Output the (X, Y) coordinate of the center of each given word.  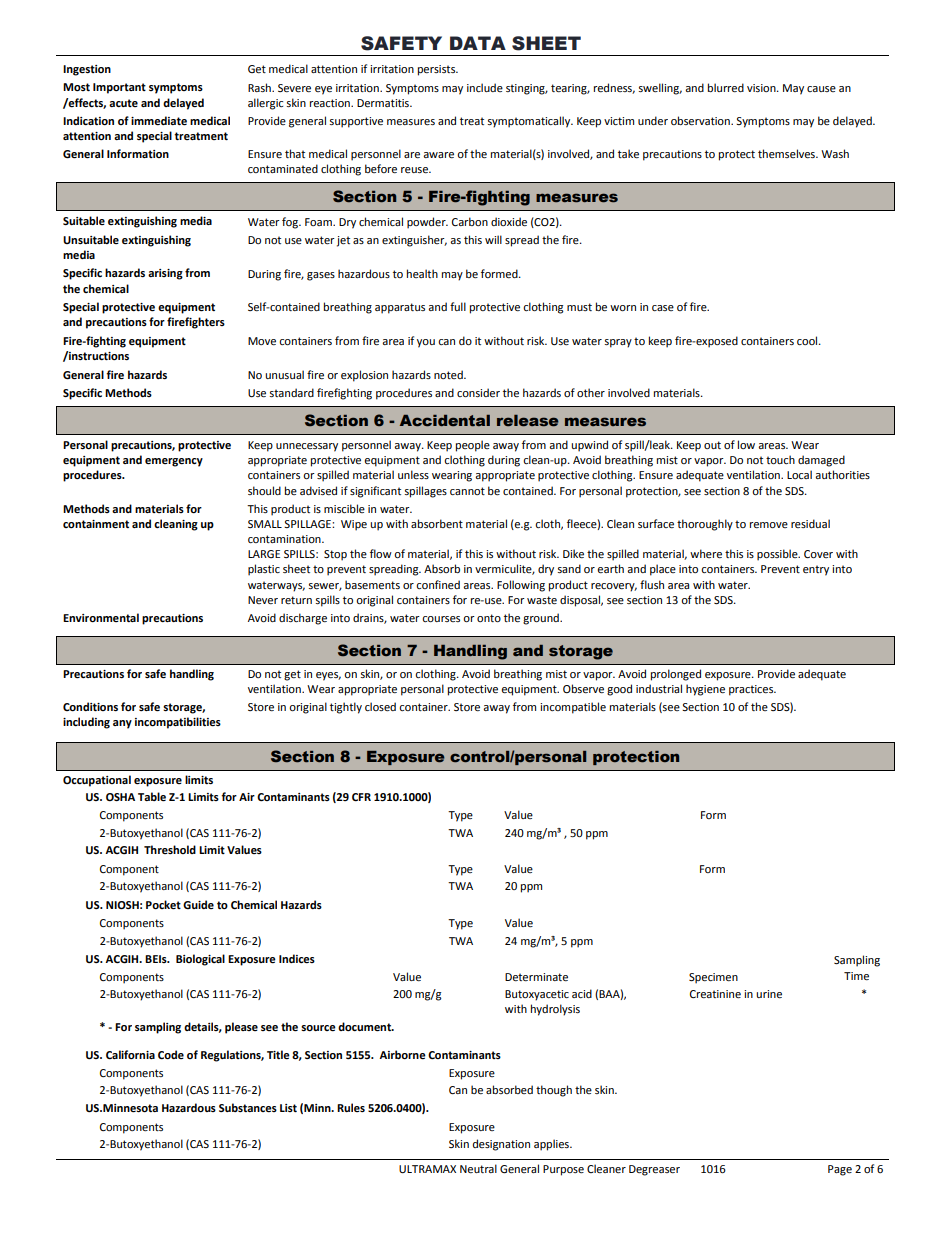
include (485, 87)
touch (780, 459)
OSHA (120, 797)
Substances (248, 1107)
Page (840, 1170)
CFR (361, 797)
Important (119, 88)
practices (752, 690)
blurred (726, 87)
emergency (174, 462)
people (473, 446)
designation (501, 1145)
